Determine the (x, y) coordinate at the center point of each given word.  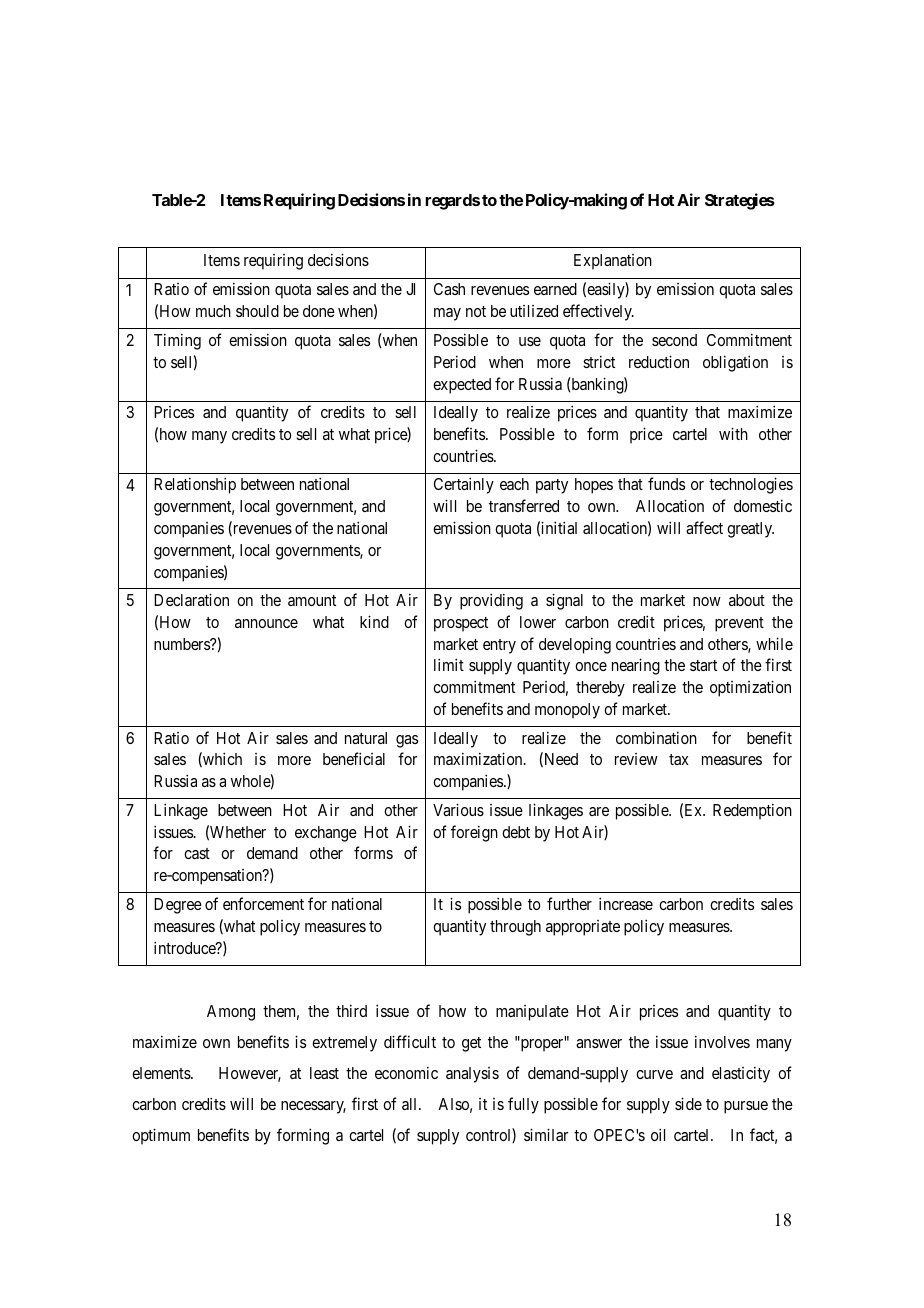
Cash (449, 289)
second (674, 340)
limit (449, 664)
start (703, 665)
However (250, 1074)
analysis (472, 1075)
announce (266, 623)
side (688, 1103)
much (213, 311)
